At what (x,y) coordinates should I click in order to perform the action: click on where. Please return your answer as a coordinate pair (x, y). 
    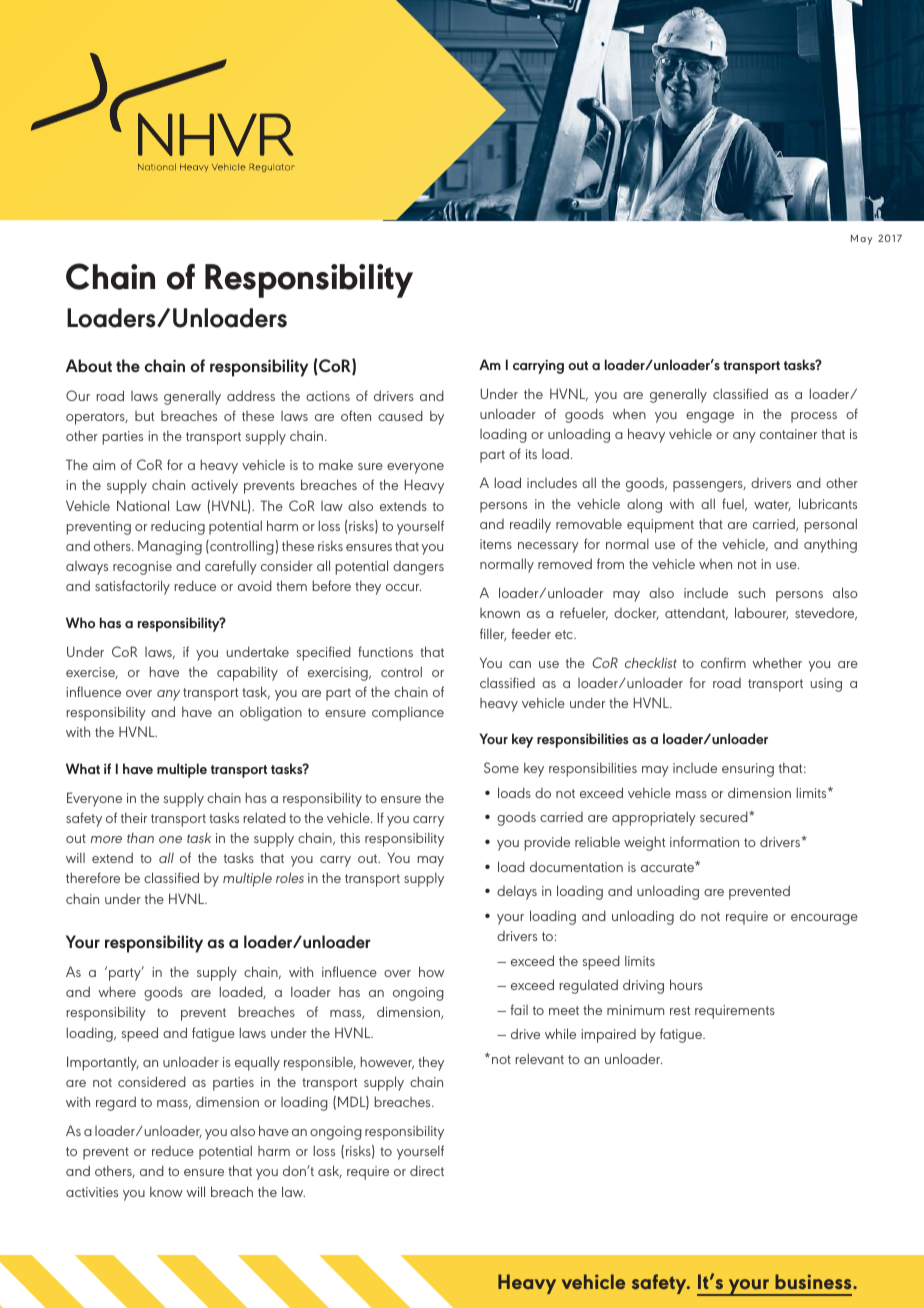
    Looking at the image, I should click on (117, 991).
